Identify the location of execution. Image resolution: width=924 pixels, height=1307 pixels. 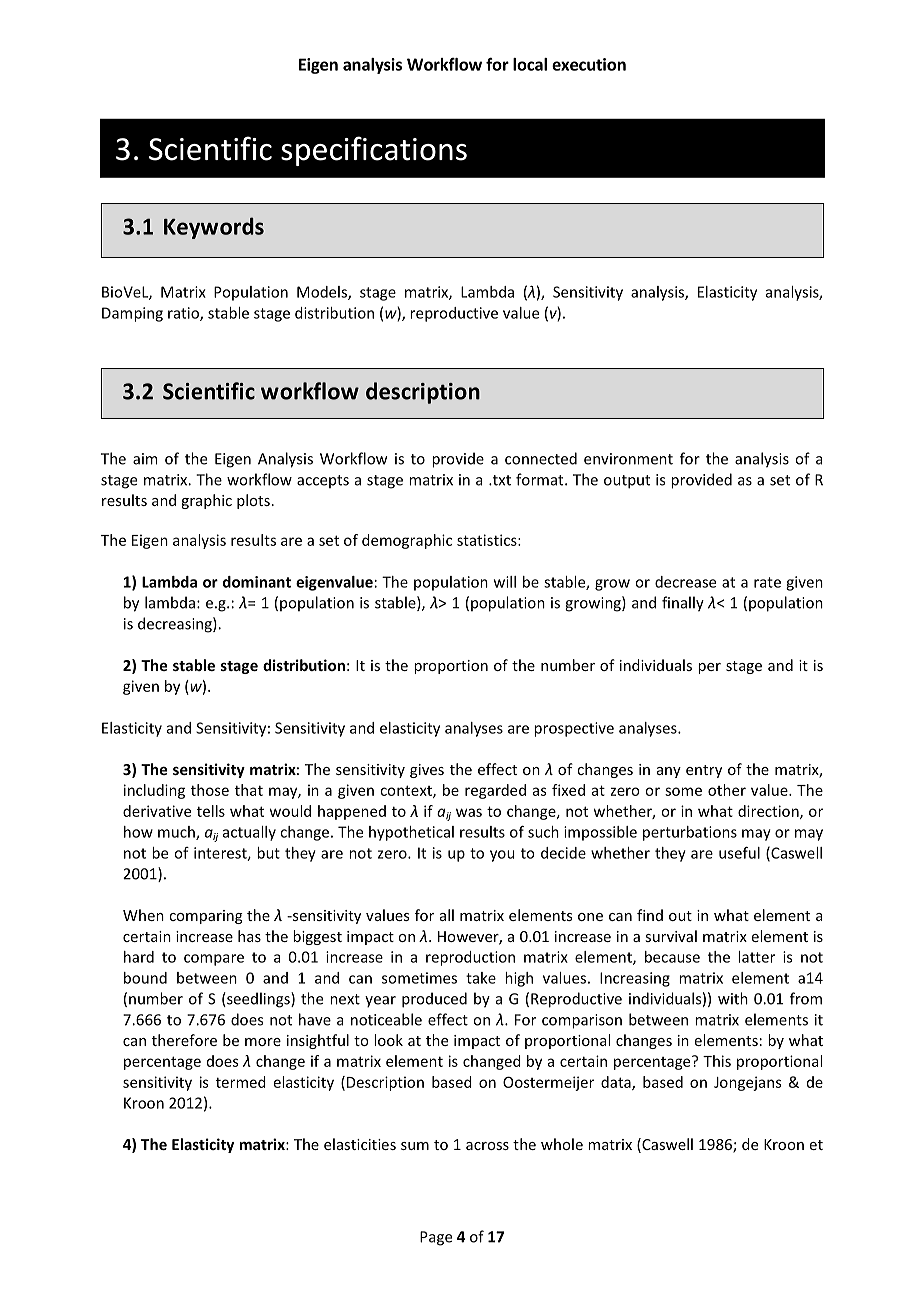
(589, 64).
